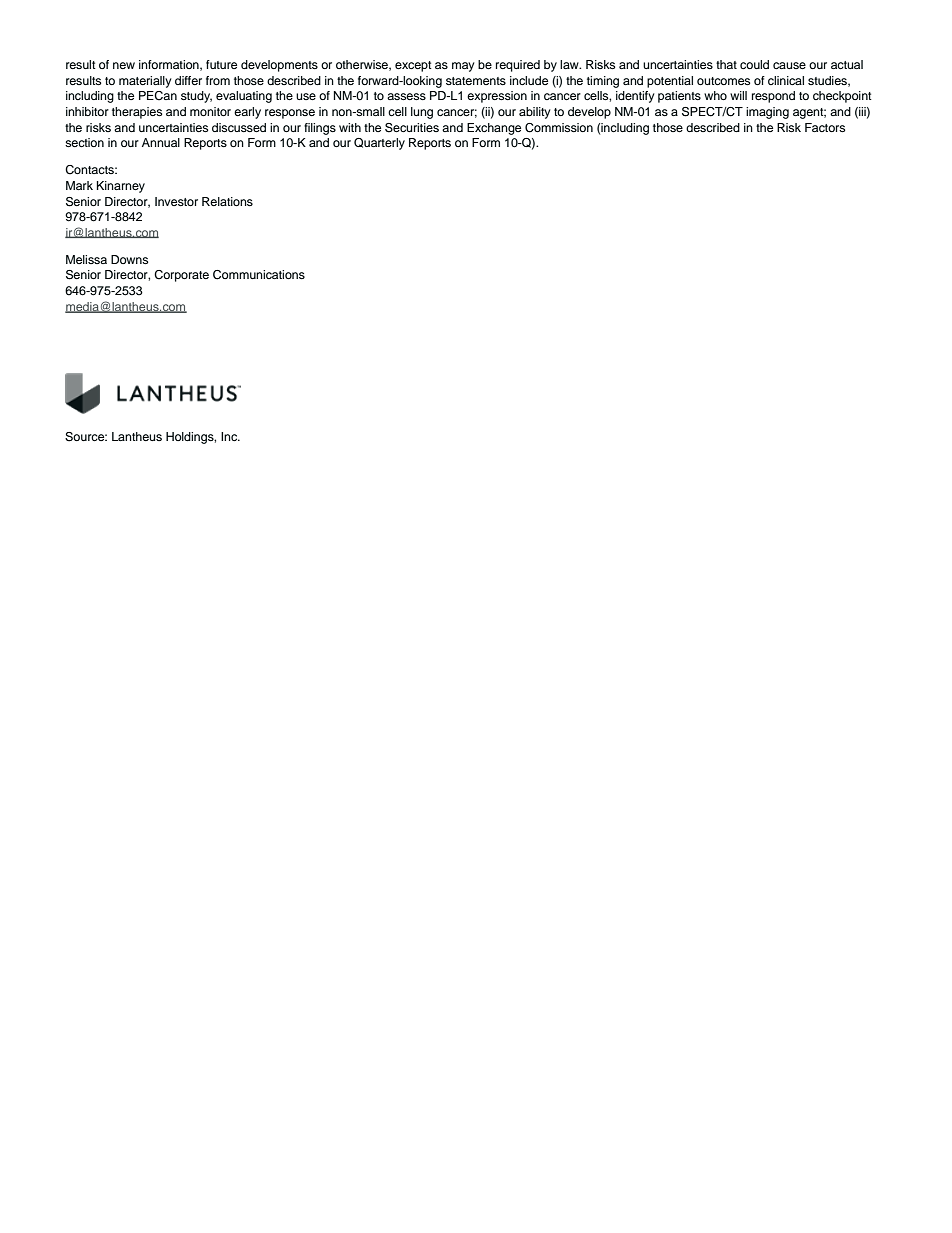 This screenshot has width=952, height=1233. What do you see at coordinates (767, 113) in the screenshot?
I see `imaging` at bounding box center [767, 113].
